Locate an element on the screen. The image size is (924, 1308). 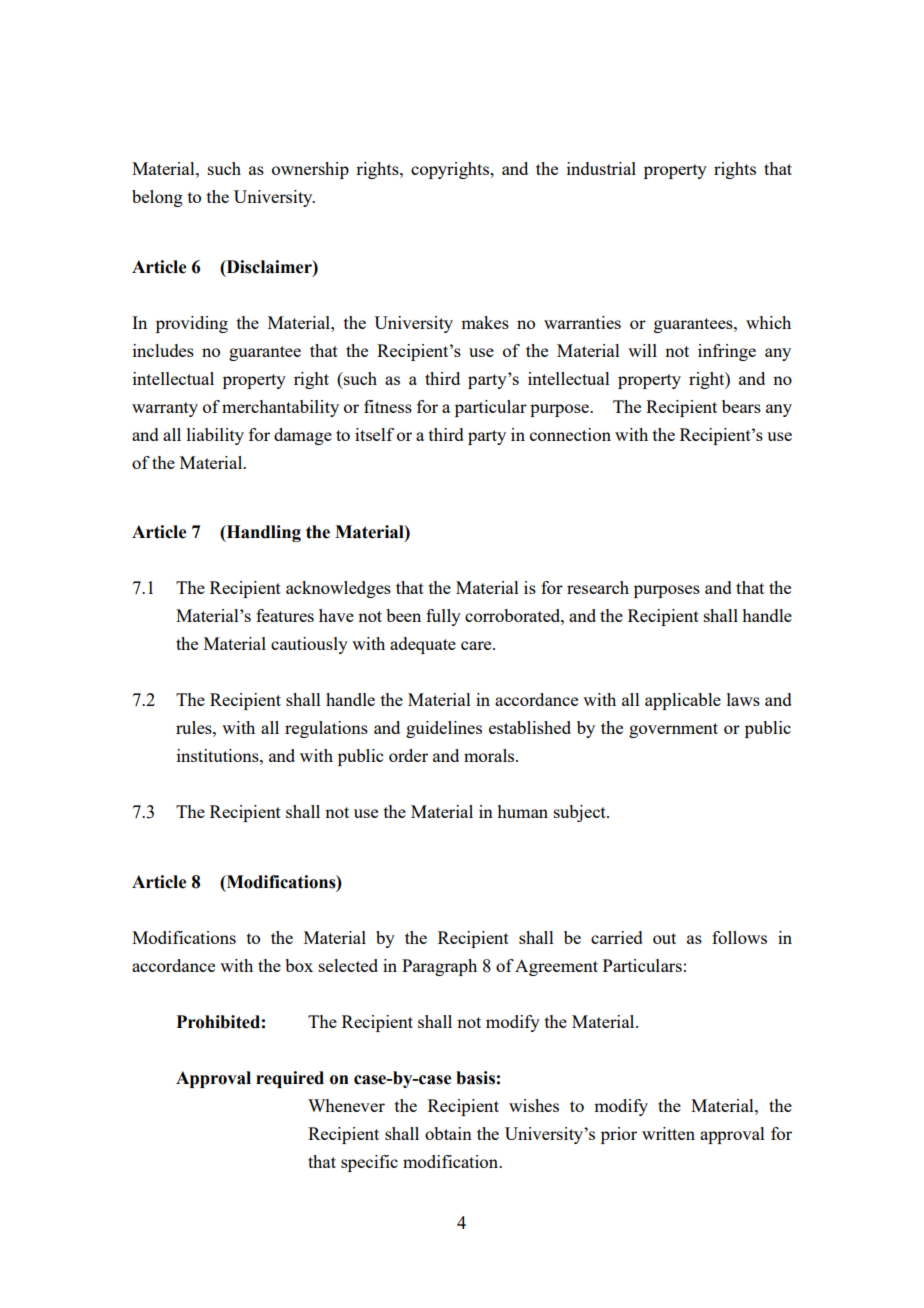
box is located at coordinates (299, 965).
